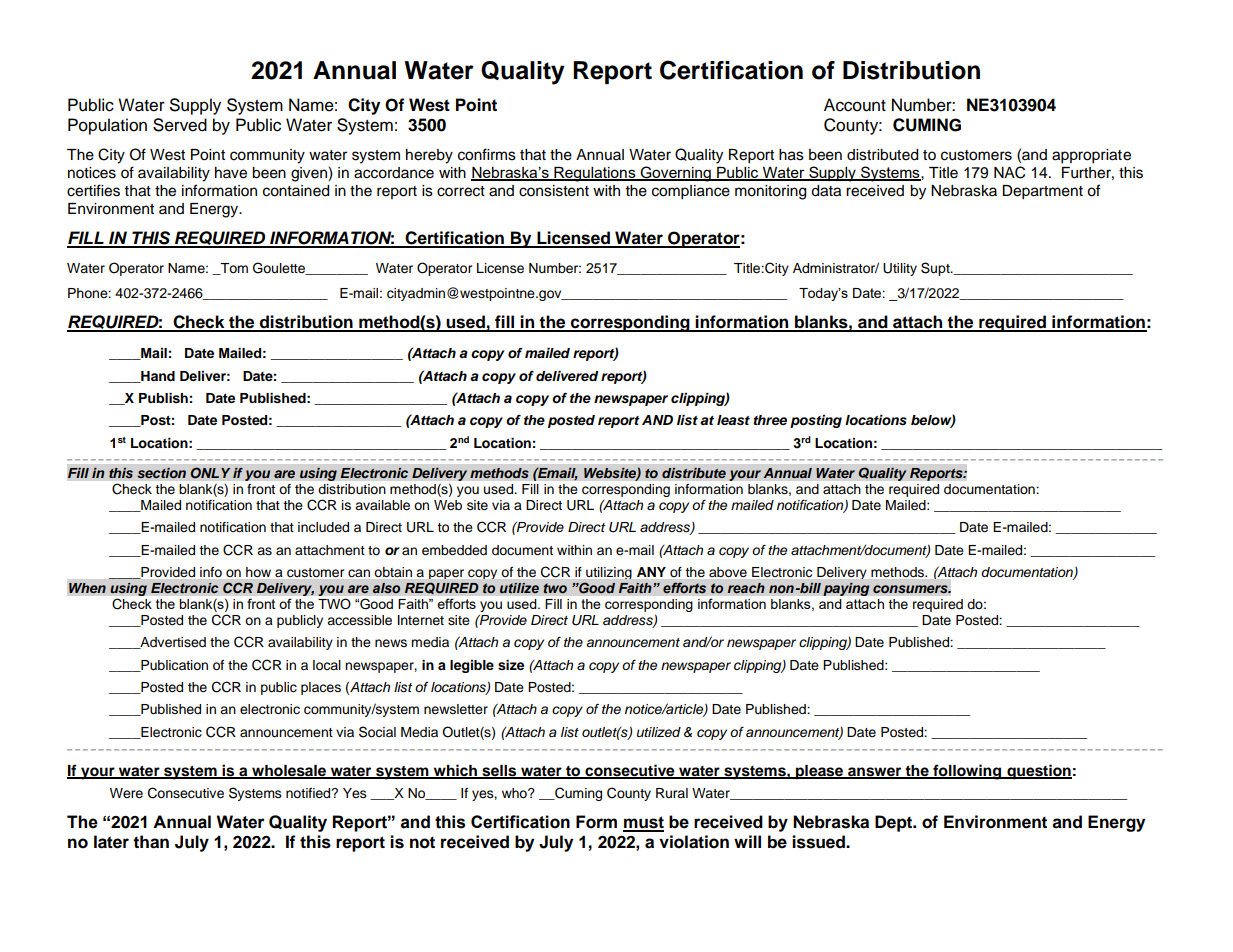 The image size is (1233, 952). I want to click on Served, so click(180, 125).
